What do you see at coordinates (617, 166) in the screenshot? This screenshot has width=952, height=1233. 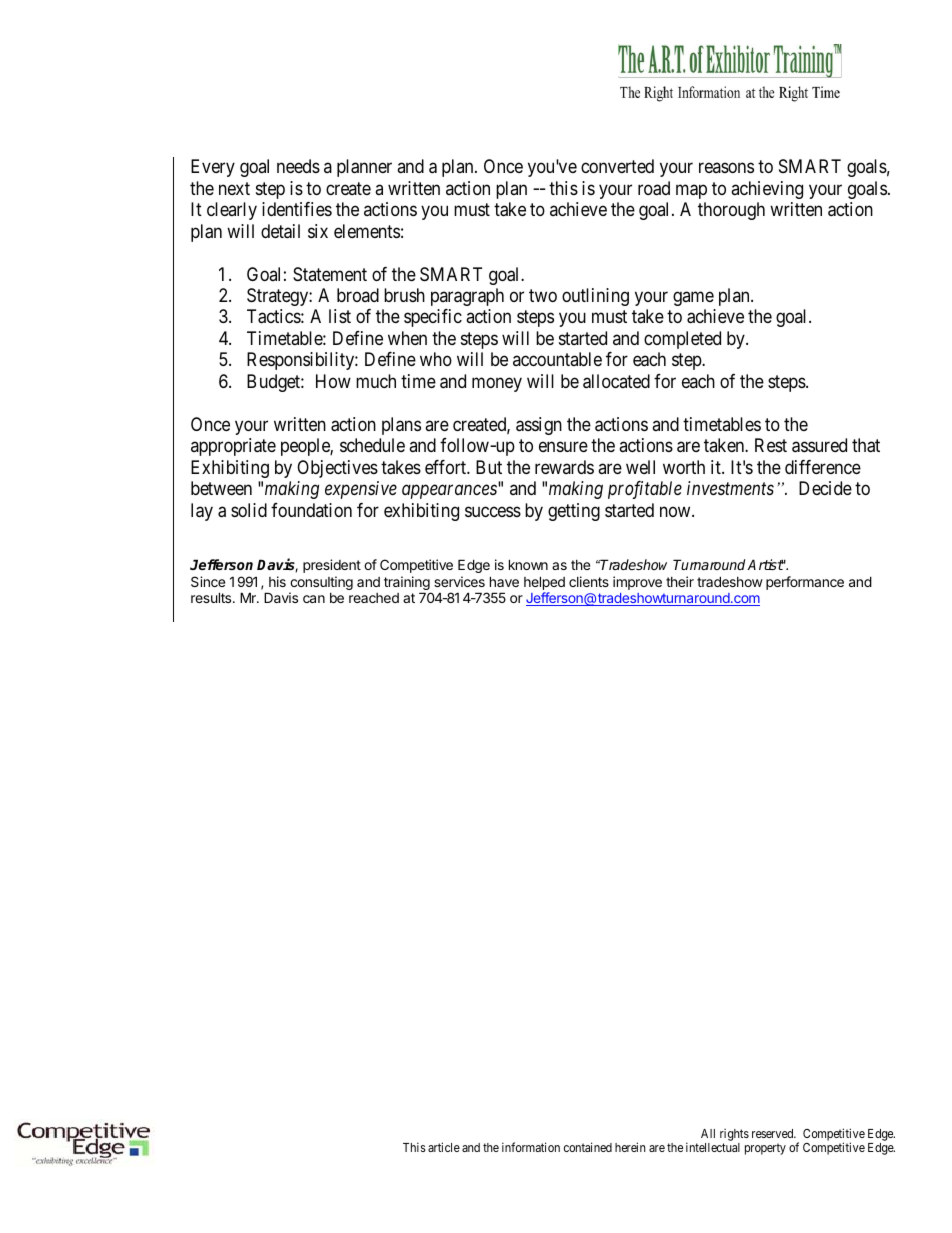 I see `converted` at bounding box center [617, 166].
